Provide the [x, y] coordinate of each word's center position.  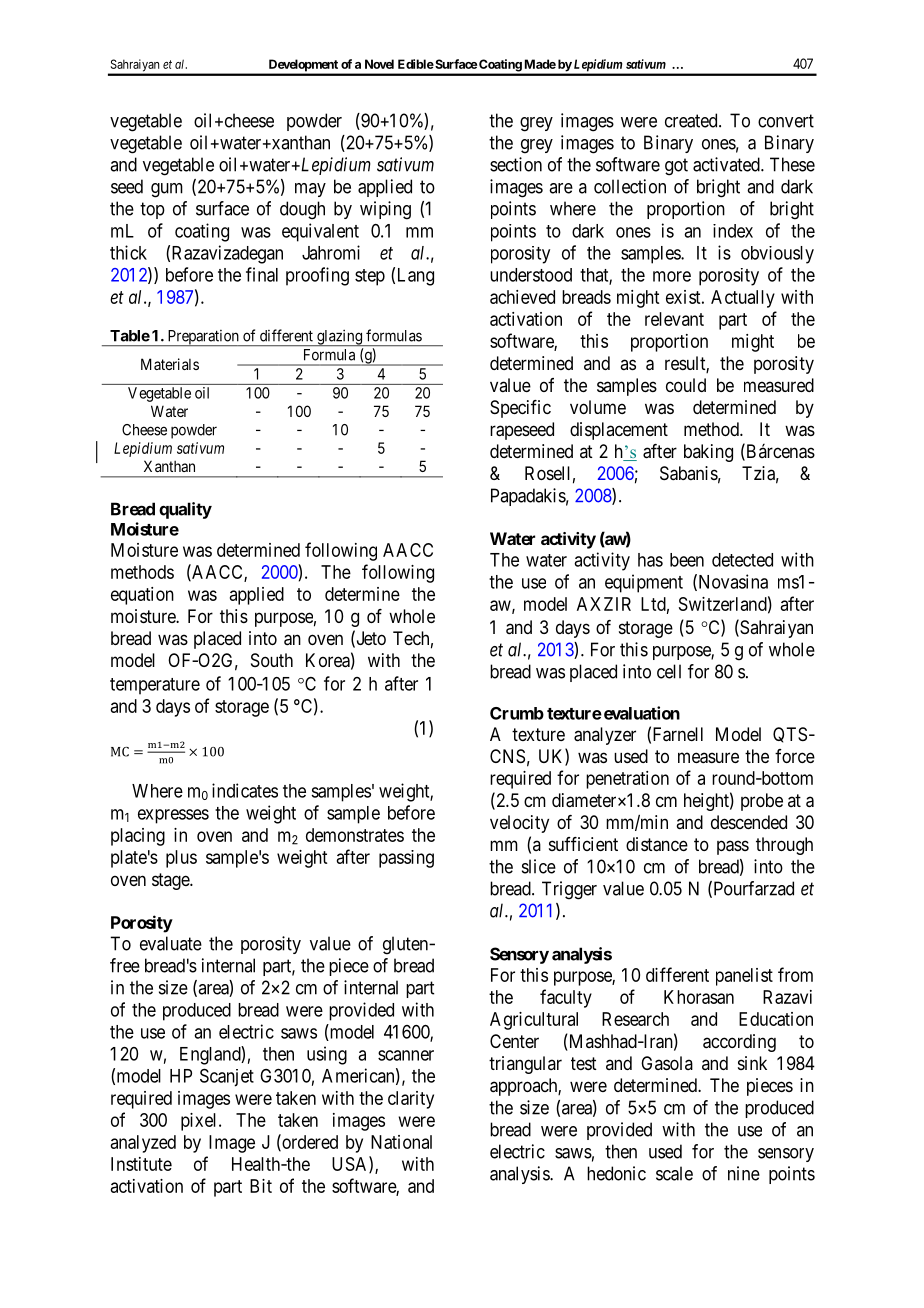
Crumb [517, 713]
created [692, 120]
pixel [200, 1122]
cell [669, 671]
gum [167, 190]
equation [142, 596]
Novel [379, 64]
